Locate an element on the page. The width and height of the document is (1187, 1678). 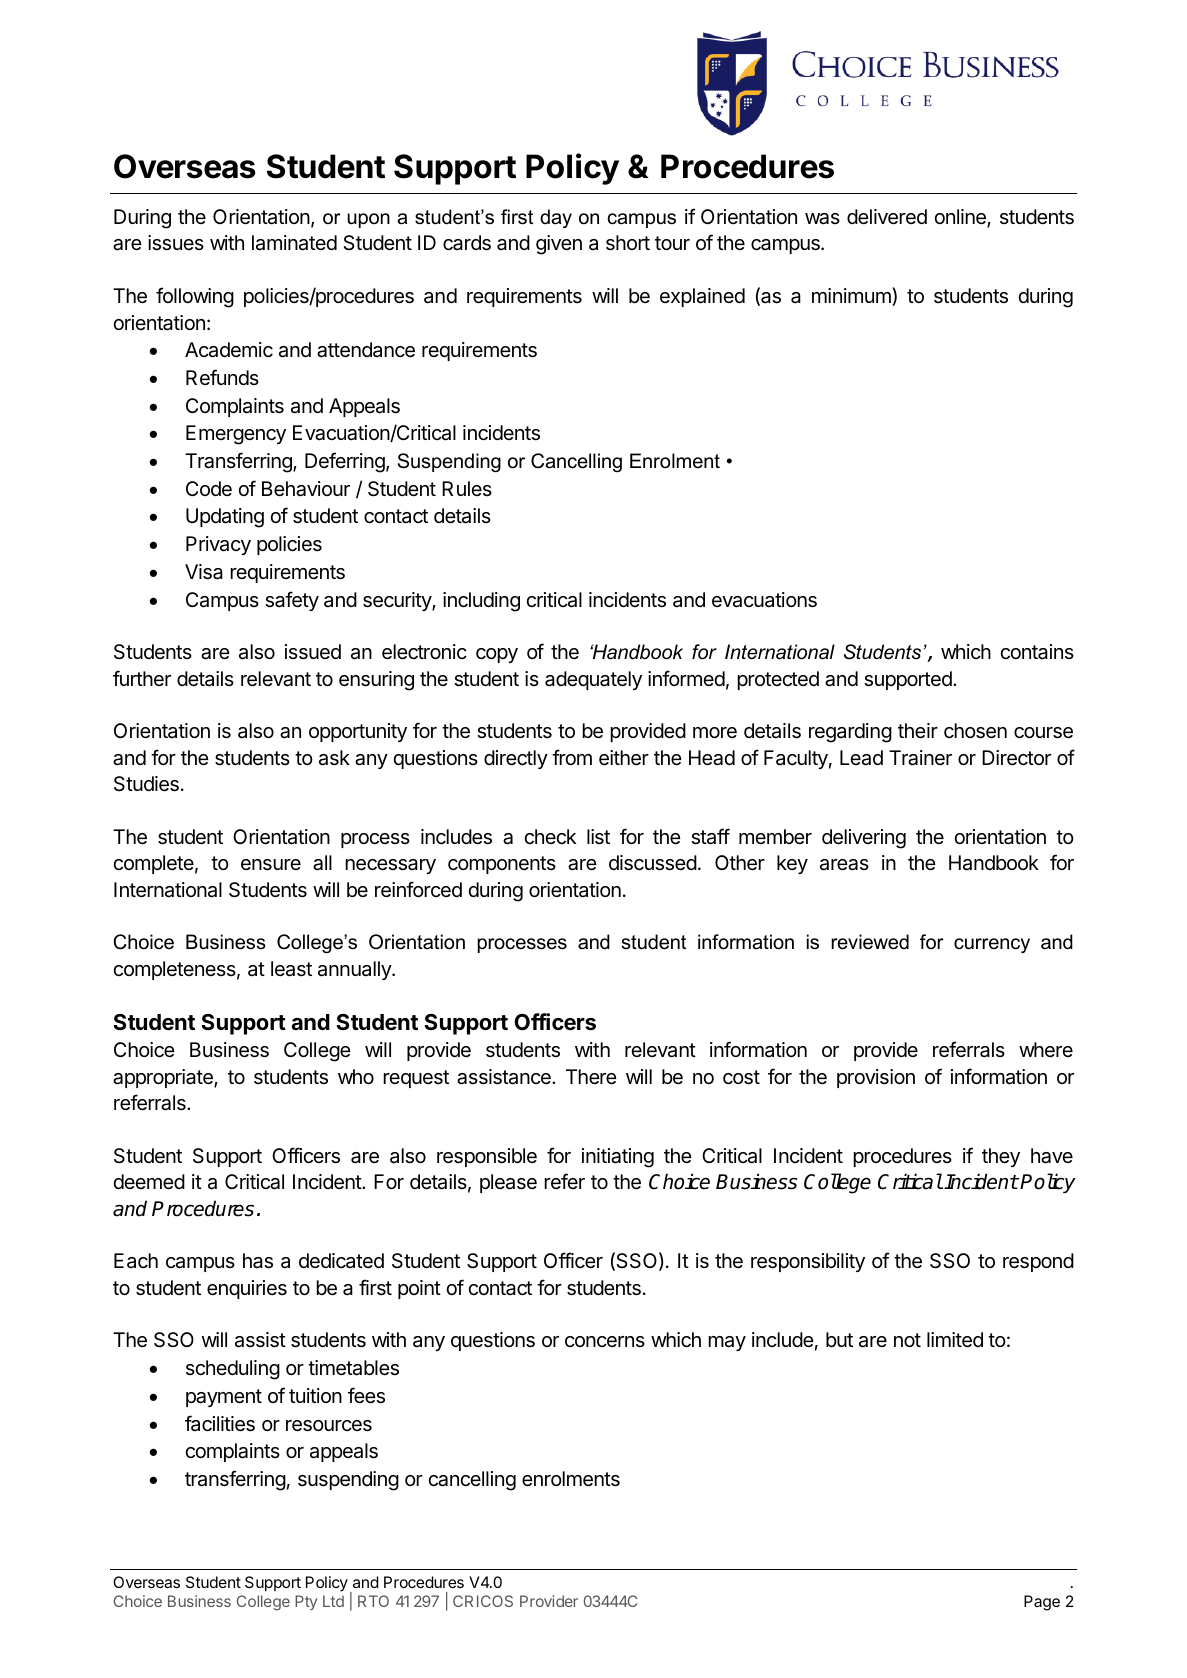
Page is located at coordinates (1042, 1603).
